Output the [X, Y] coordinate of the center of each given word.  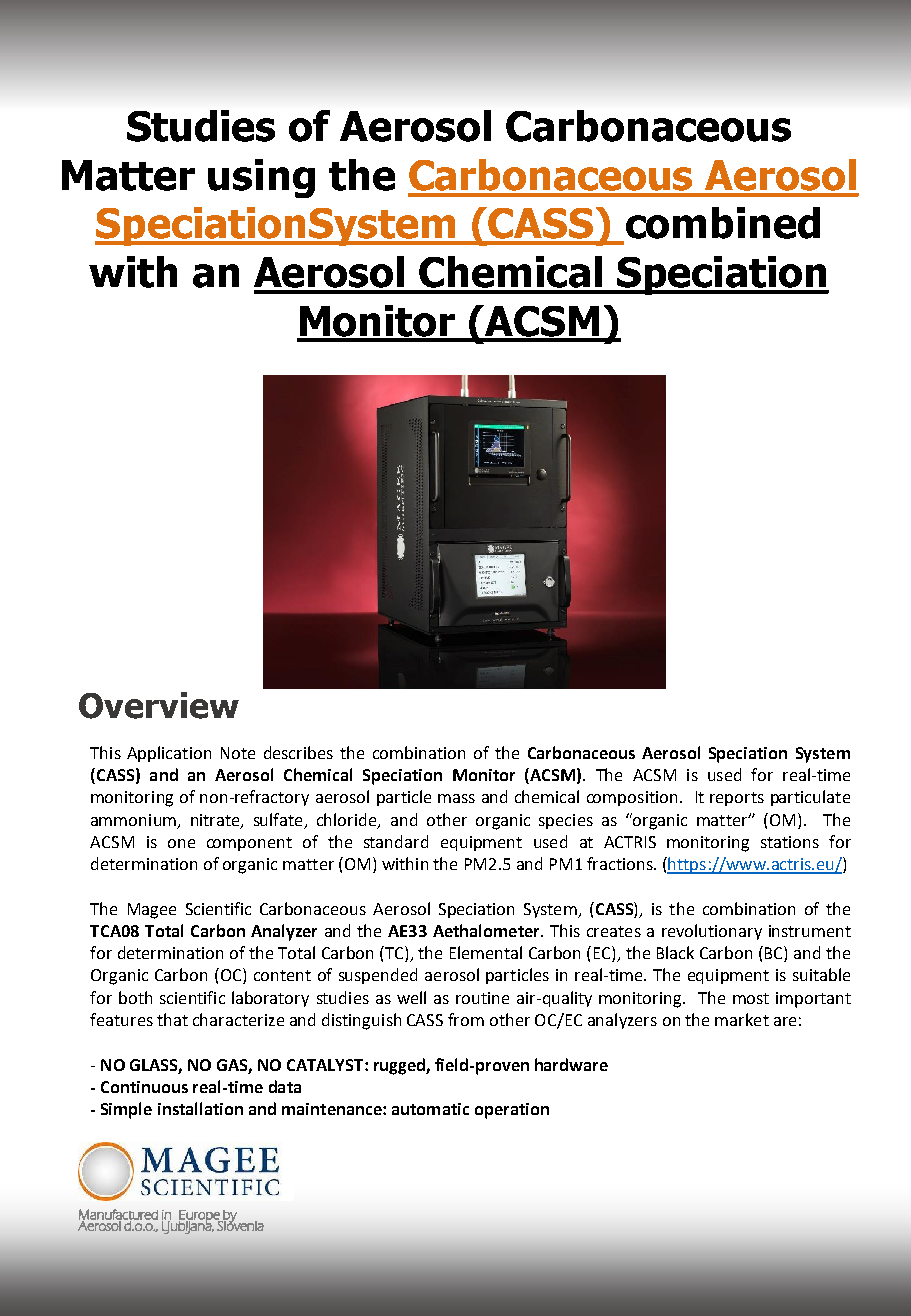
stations [790, 842]
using [261, 178]
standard [396, 841]
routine [482, 998]
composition [632, 798]
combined [721, 224]
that [172, 1019]
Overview [159, 705]
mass [456, 798]
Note [238, 753]
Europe [199, 1217]
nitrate [216, 821]
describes [298, 752]
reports [737, 799]
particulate [810, 798]
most [751, 998]
